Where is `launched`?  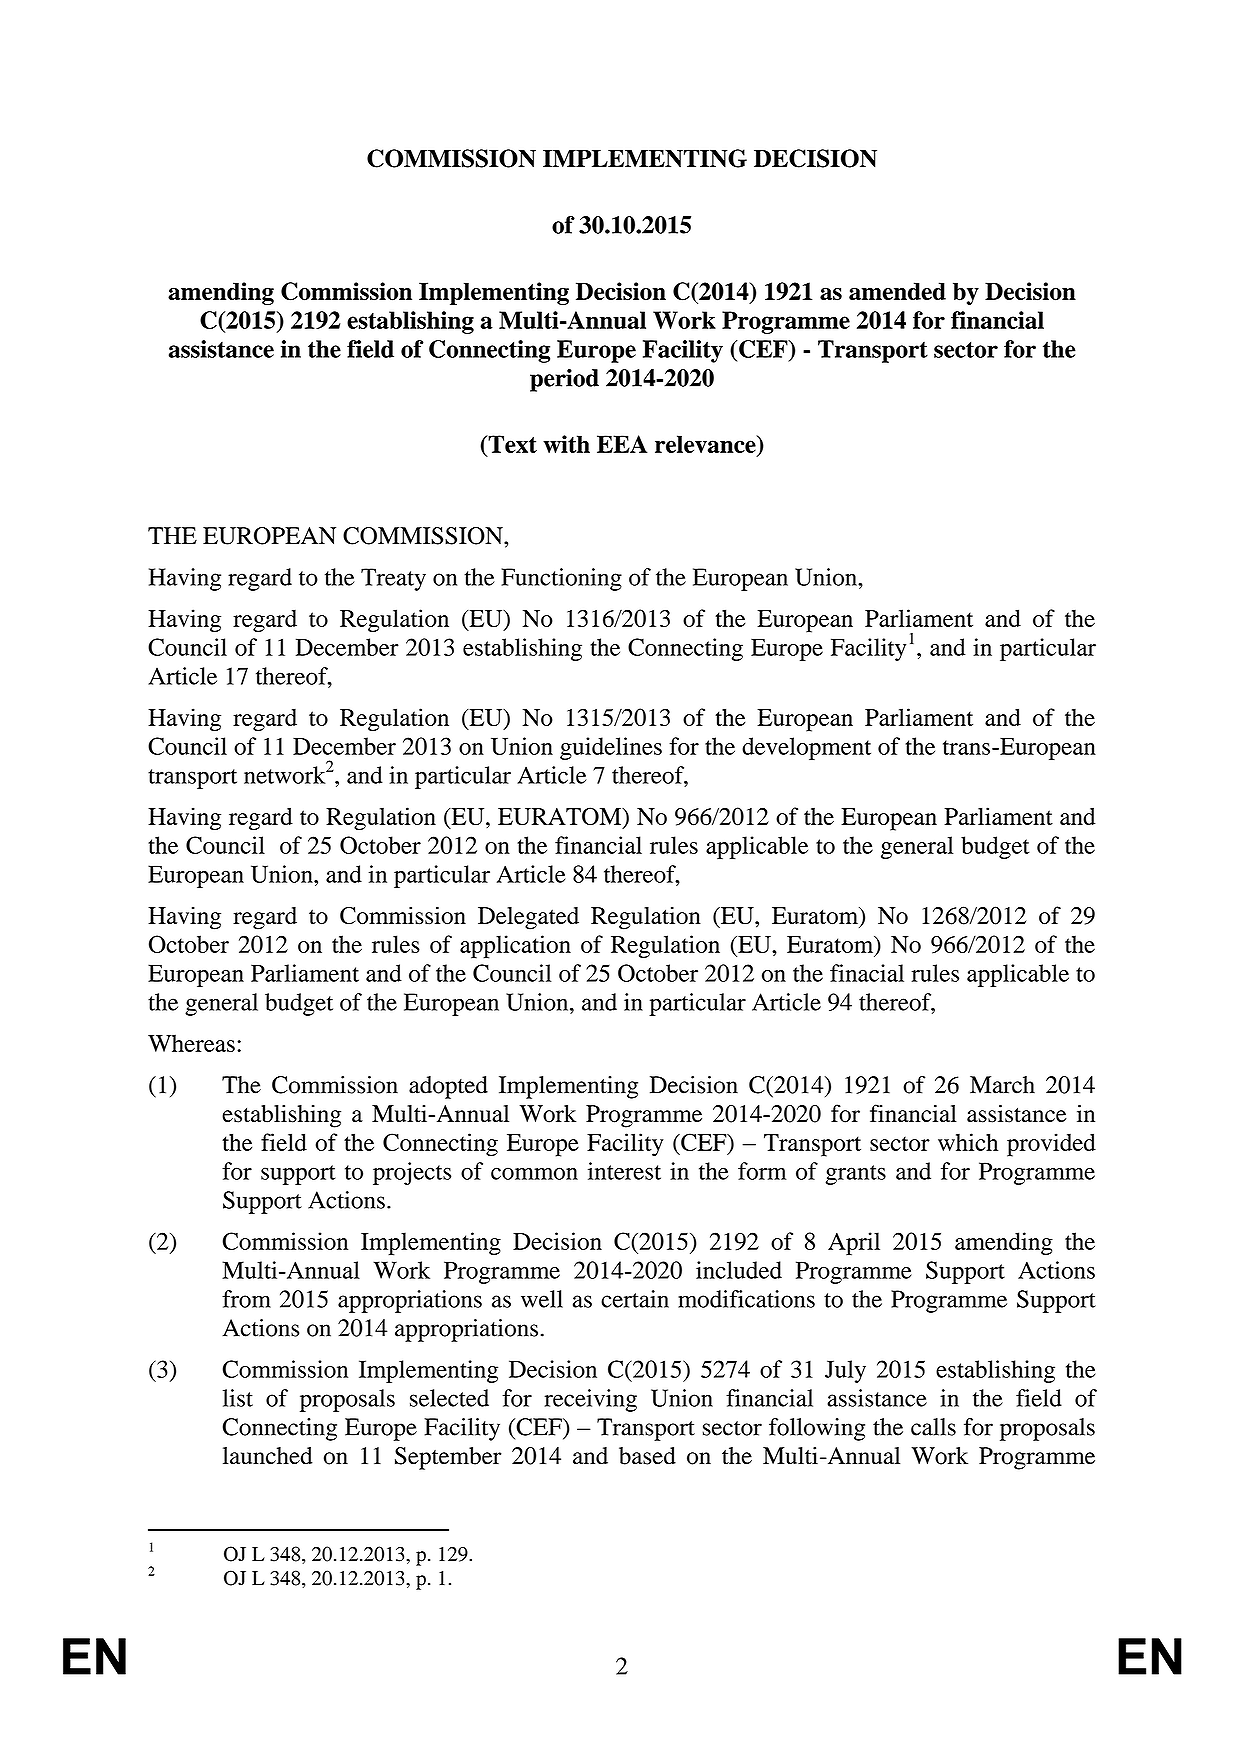
launched is located at coordinates (268, 1456).
